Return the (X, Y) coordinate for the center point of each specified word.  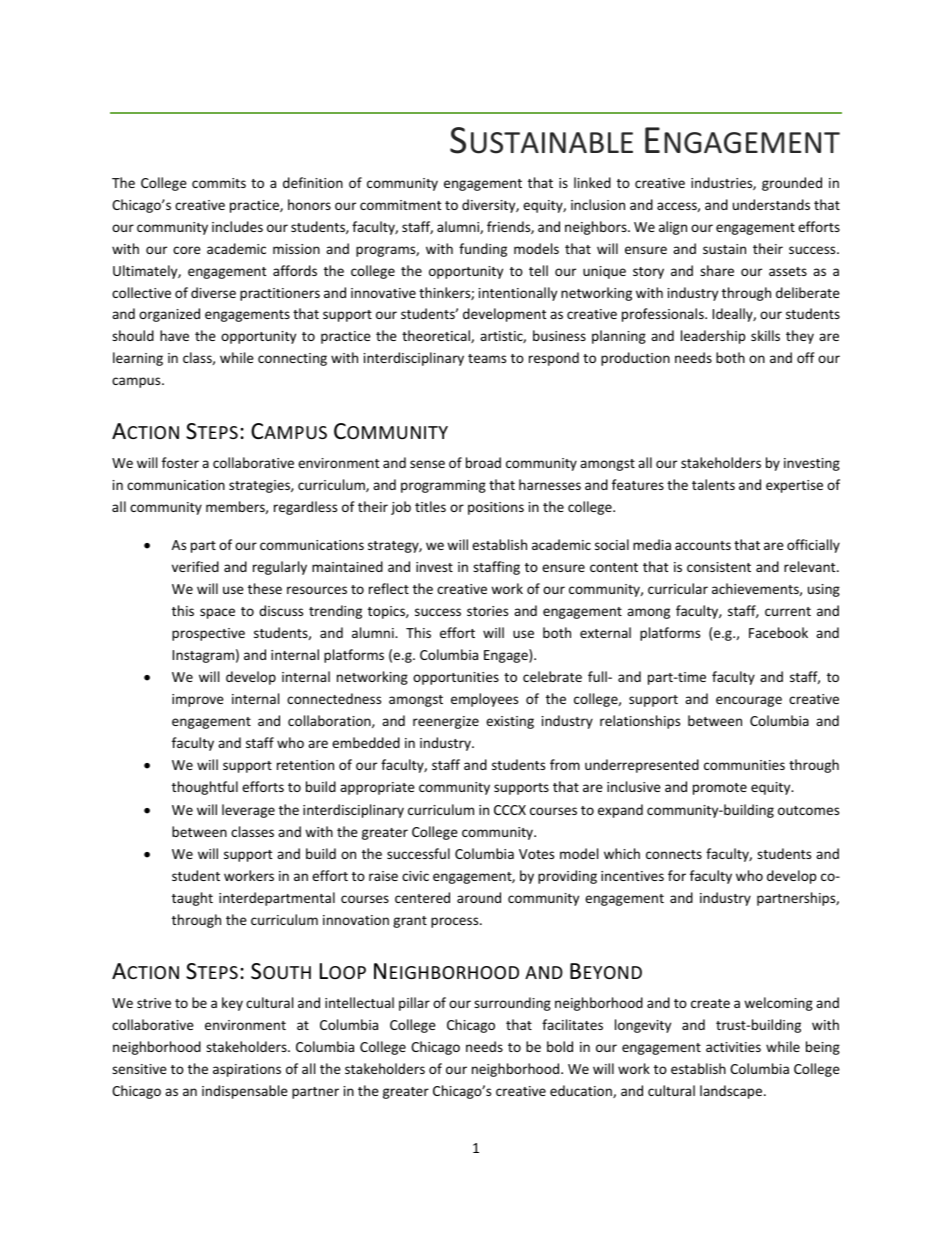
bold (560, 1046)
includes (237, 226)
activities (733, 1047)
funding (483, 250)
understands (771, 204)
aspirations (247, 1070)
